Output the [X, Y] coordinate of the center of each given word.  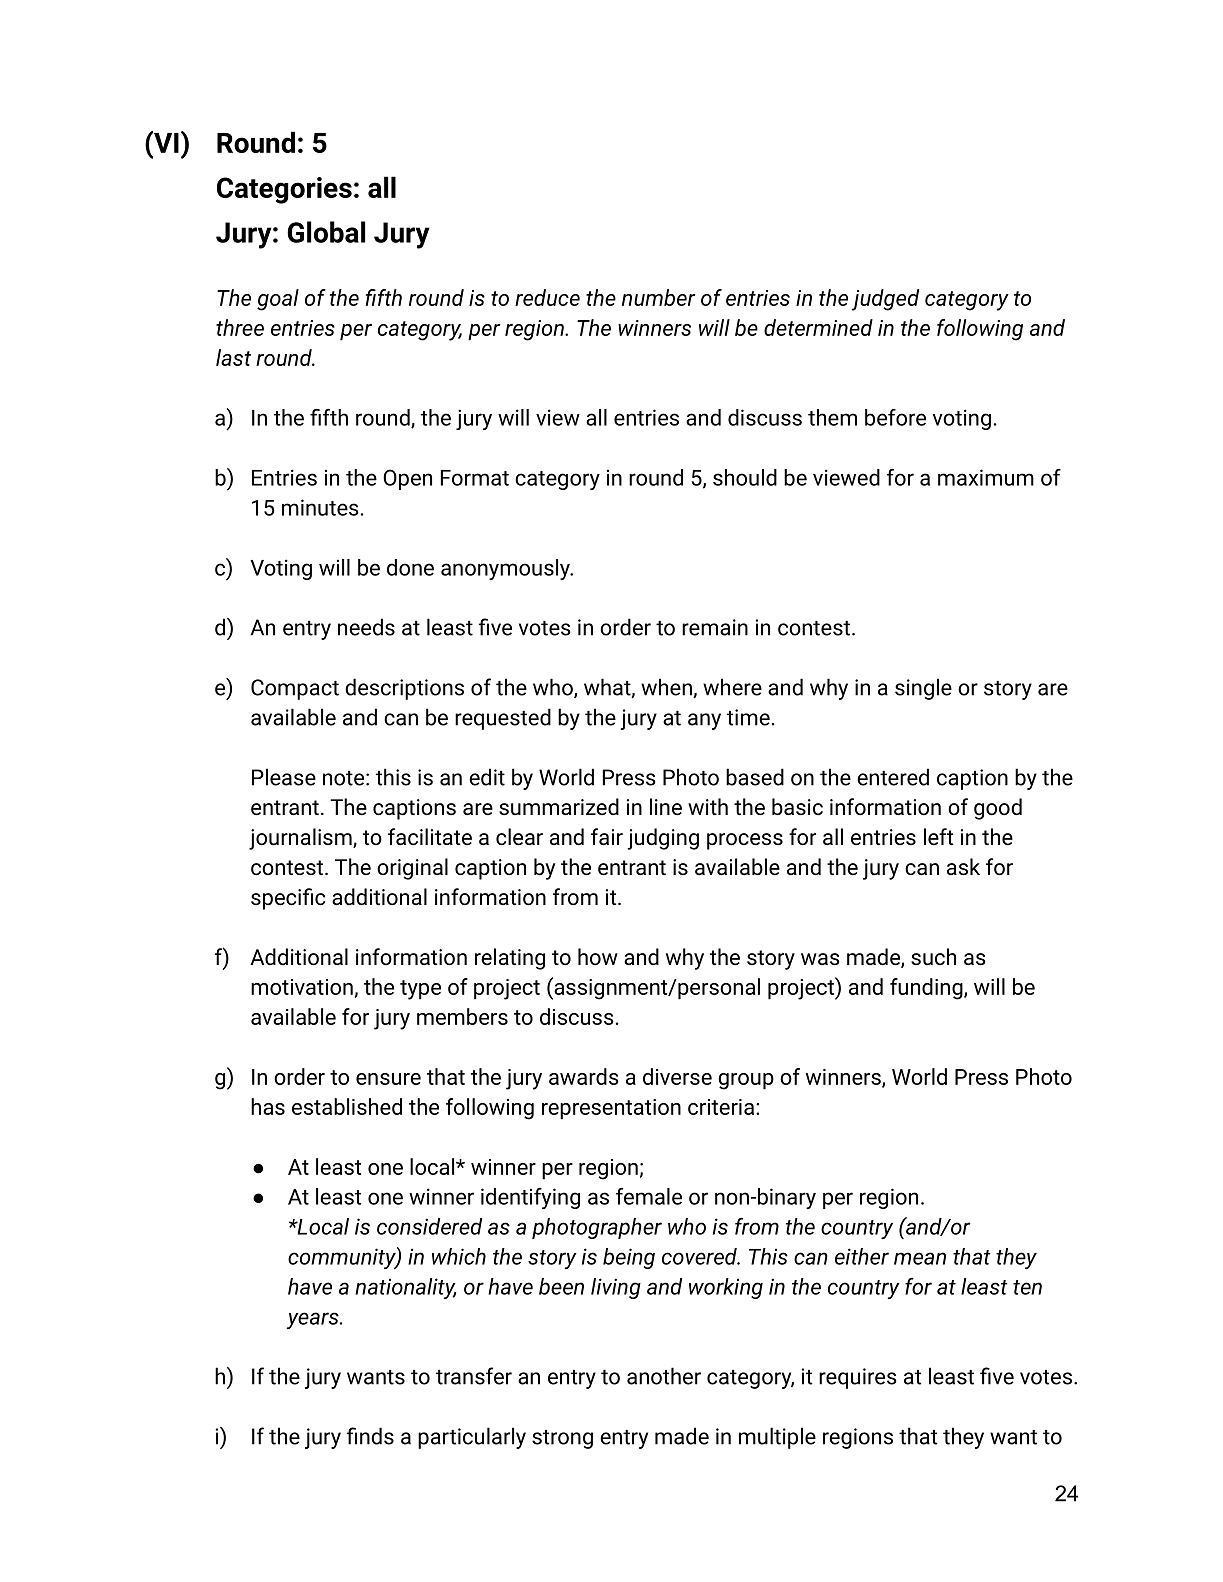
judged [885, 300]
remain [715, 627]
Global [326, 232]
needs [366, 627]
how [598, 956]
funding [927, 989]
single [923, 689]
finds [370, 1436]
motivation [302, 987]
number [659, 297]
